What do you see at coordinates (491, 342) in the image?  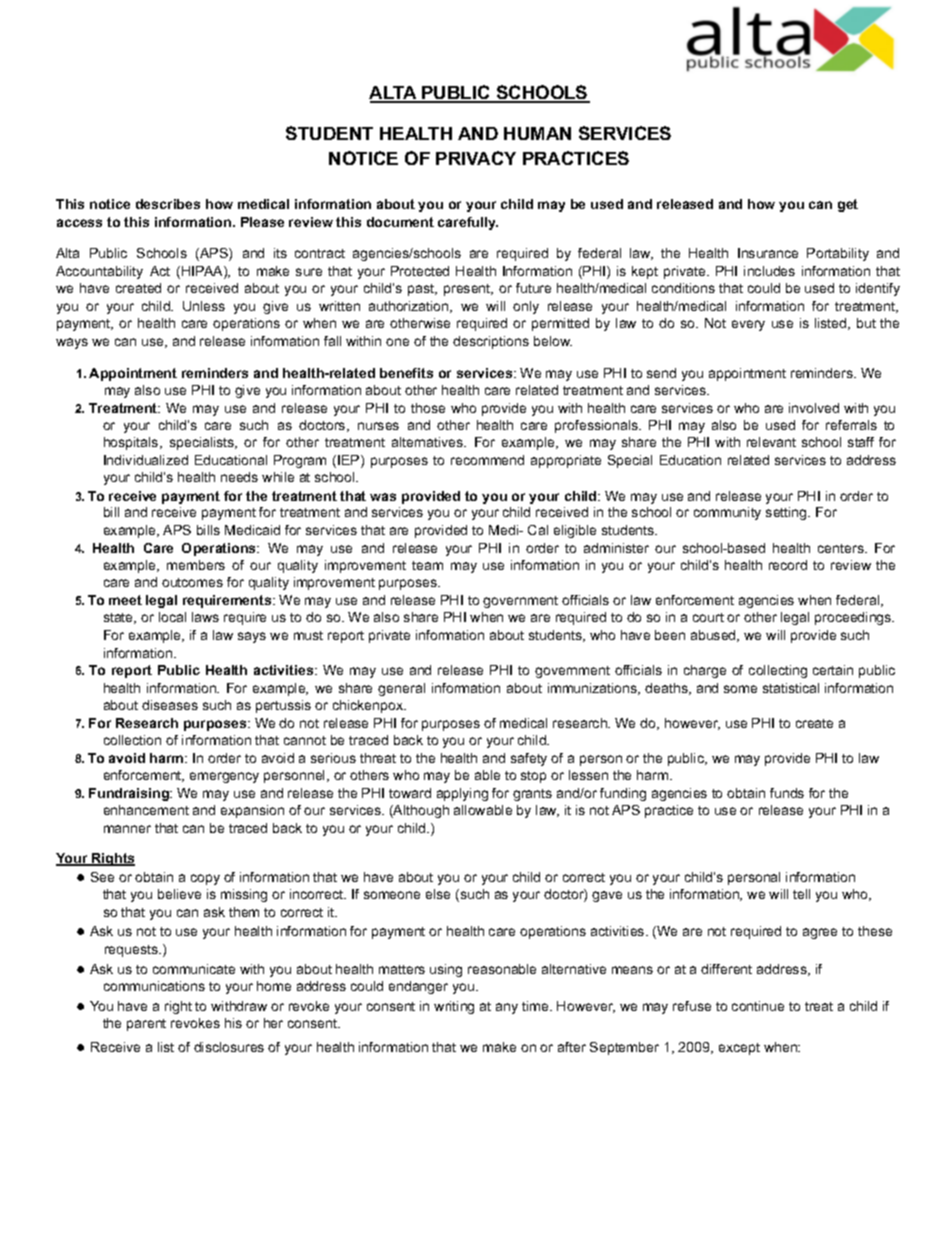 I see `descriptions` at bounding box center [491, 342].
